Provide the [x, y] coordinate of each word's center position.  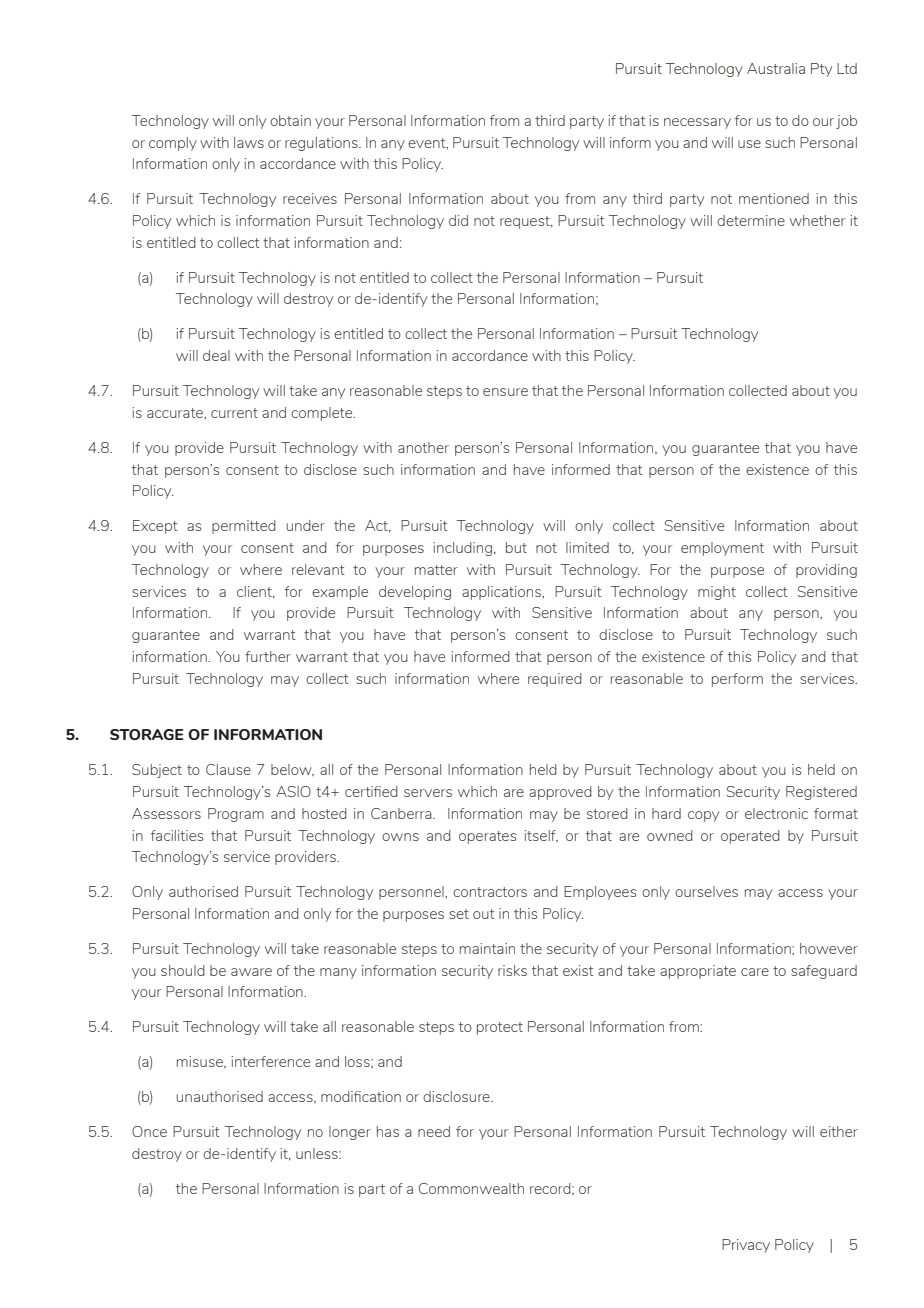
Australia [776, 68]
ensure [505, 392]
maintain [487, 948]
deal [216, 355]
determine [751, 220]
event [428, 143]
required [555, 680]
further [268, 656]
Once [149, 1131]
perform [737, 680]
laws [249, 142]
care [755, 972]
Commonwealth [471, 1188]
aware [251, 972]
